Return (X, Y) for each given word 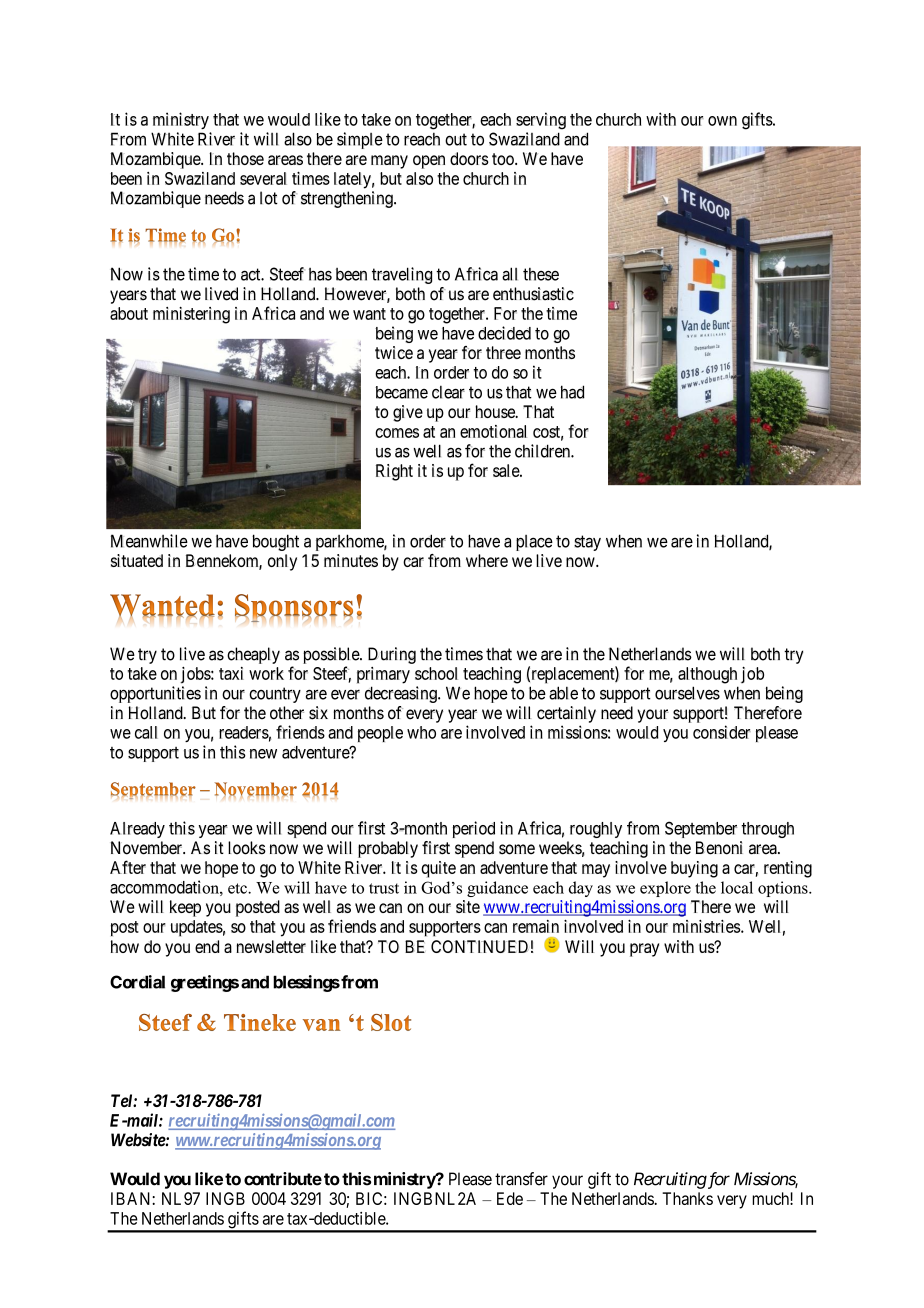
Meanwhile (149, 541)
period (474, 829)
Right (394, 472)
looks (247, 848)
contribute (283, 1179)
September (701, 829)
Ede (510, 1198)
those (245, 158)
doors (469, 158)
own (722, 121)
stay (587, 543)
